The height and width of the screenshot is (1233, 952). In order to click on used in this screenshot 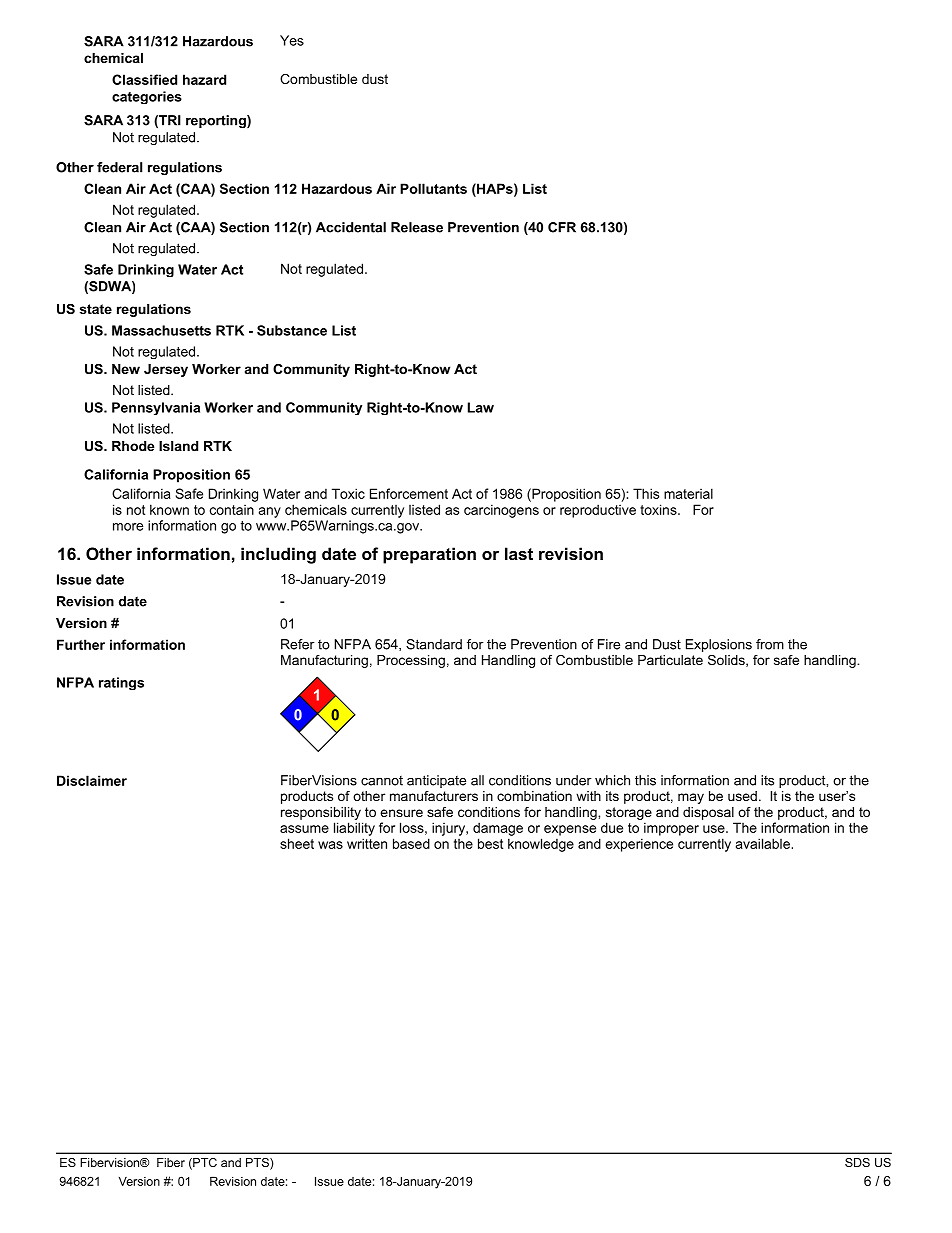, I will do `click(742, 796)`.
